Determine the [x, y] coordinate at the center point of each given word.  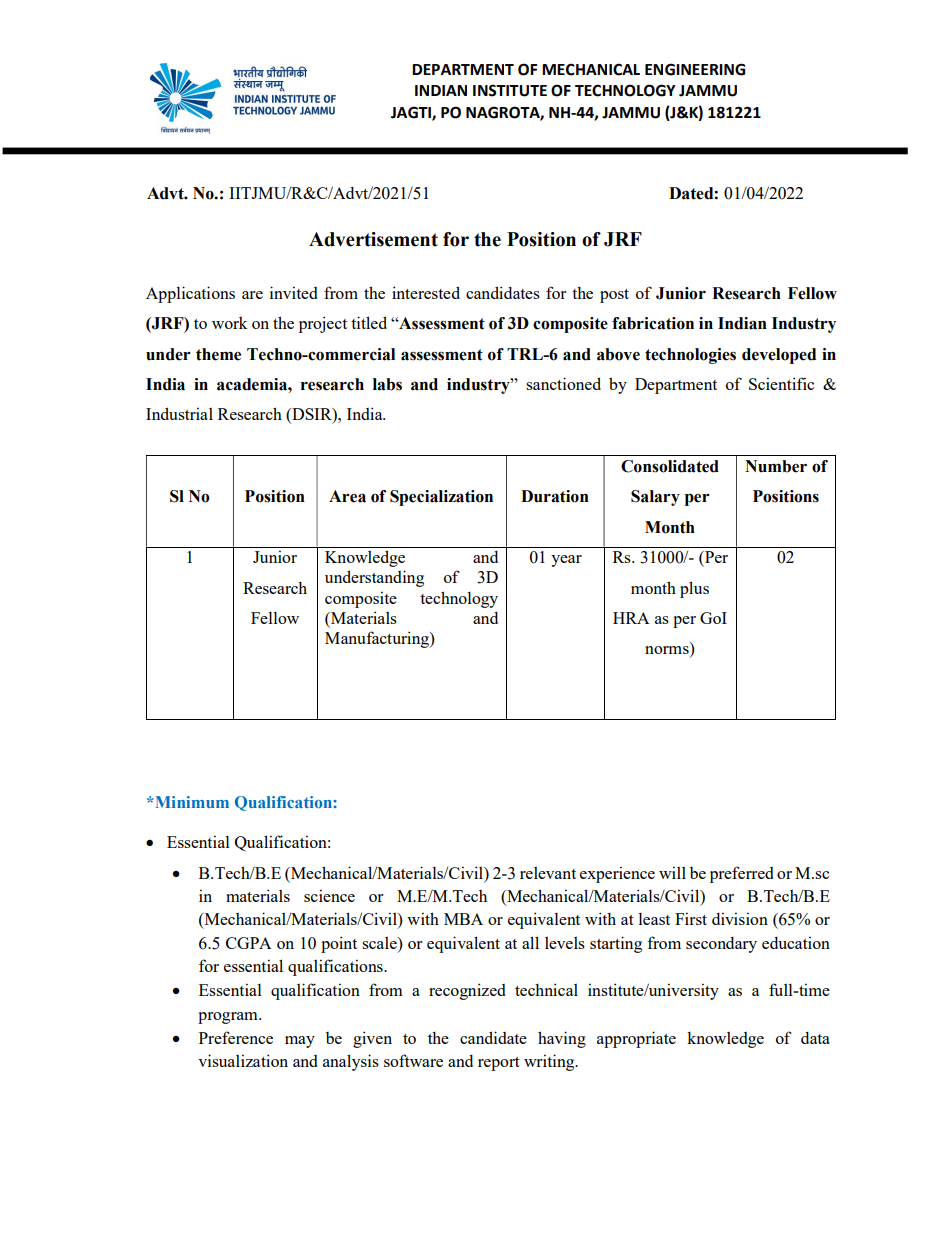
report [499, 1064]
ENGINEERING [695, 69]
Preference [236, 1037]
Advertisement [373, 239]
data [815, 1037]
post [614, 296]
